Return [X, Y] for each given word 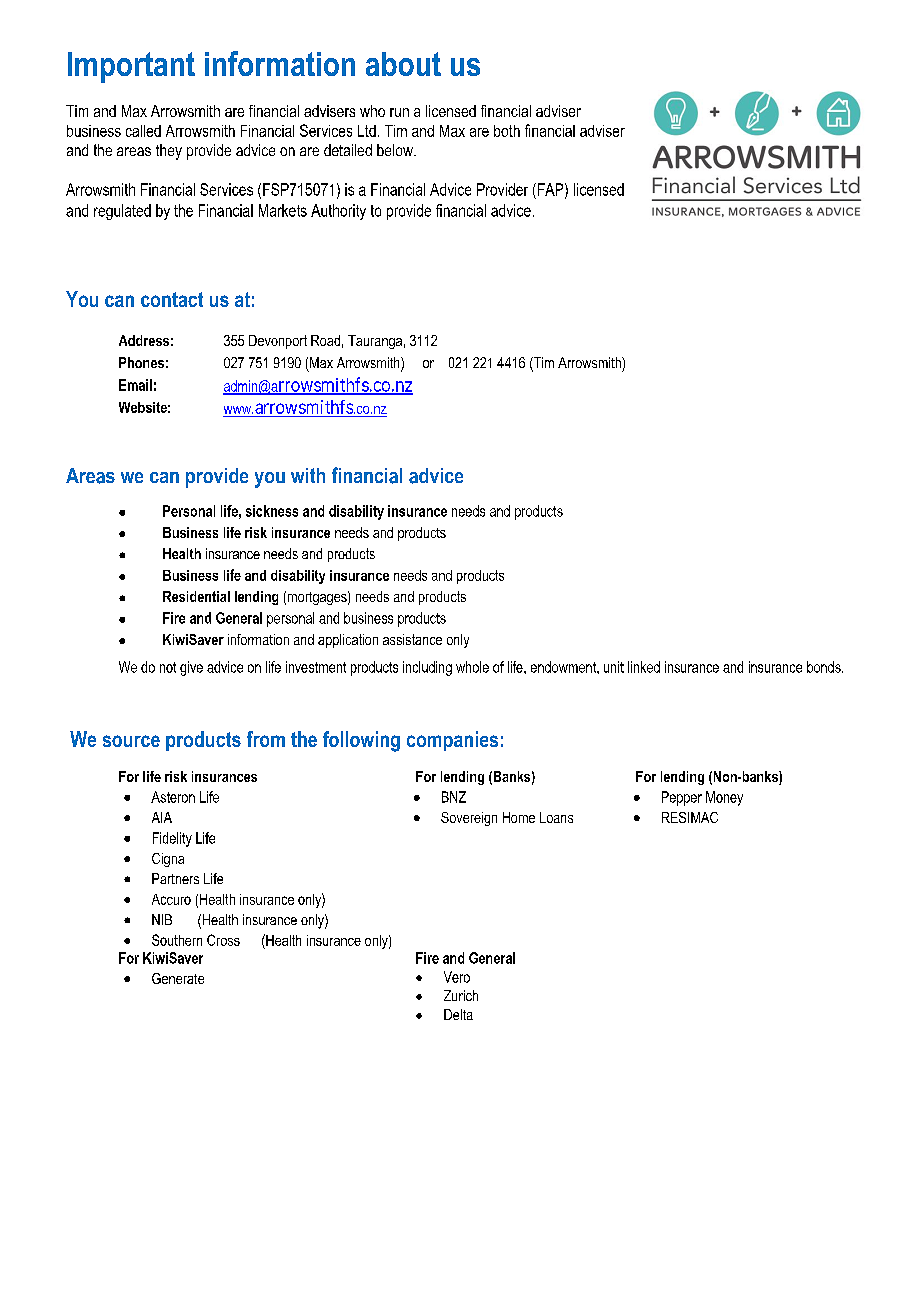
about [403, 64]
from [266, 739]
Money [724, 798]
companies [452, 741]
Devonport [278, 342]
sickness [272, 511]
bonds [825, 667]
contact [172, 299]
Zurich [461, 995]
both [507, 131]
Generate [178, 978]
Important [131, 67]
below [396, 150]
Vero [457, 977]
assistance [412, 639]
